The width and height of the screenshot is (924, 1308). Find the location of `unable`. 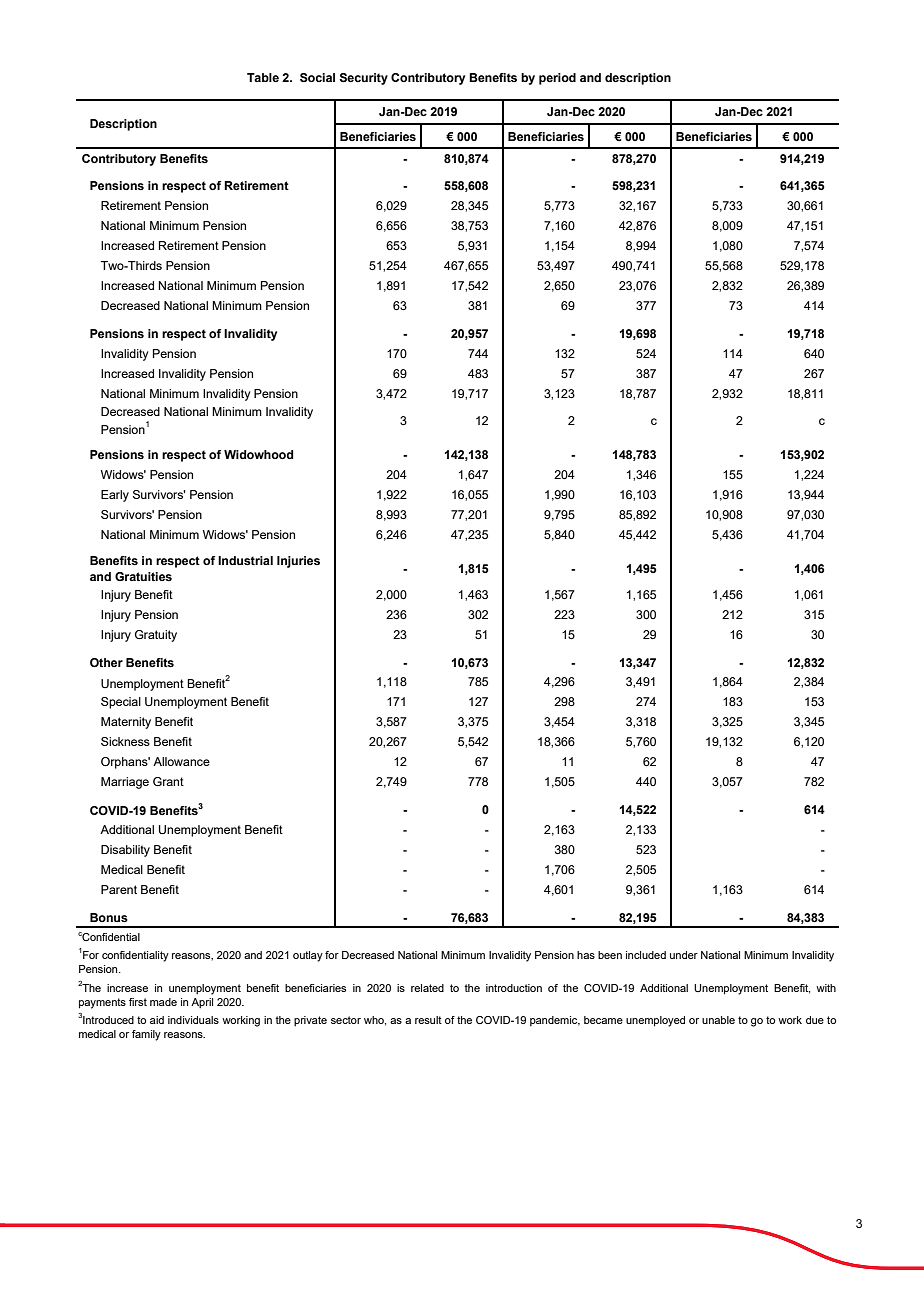

unable is located at coordinates (718, 1020).
